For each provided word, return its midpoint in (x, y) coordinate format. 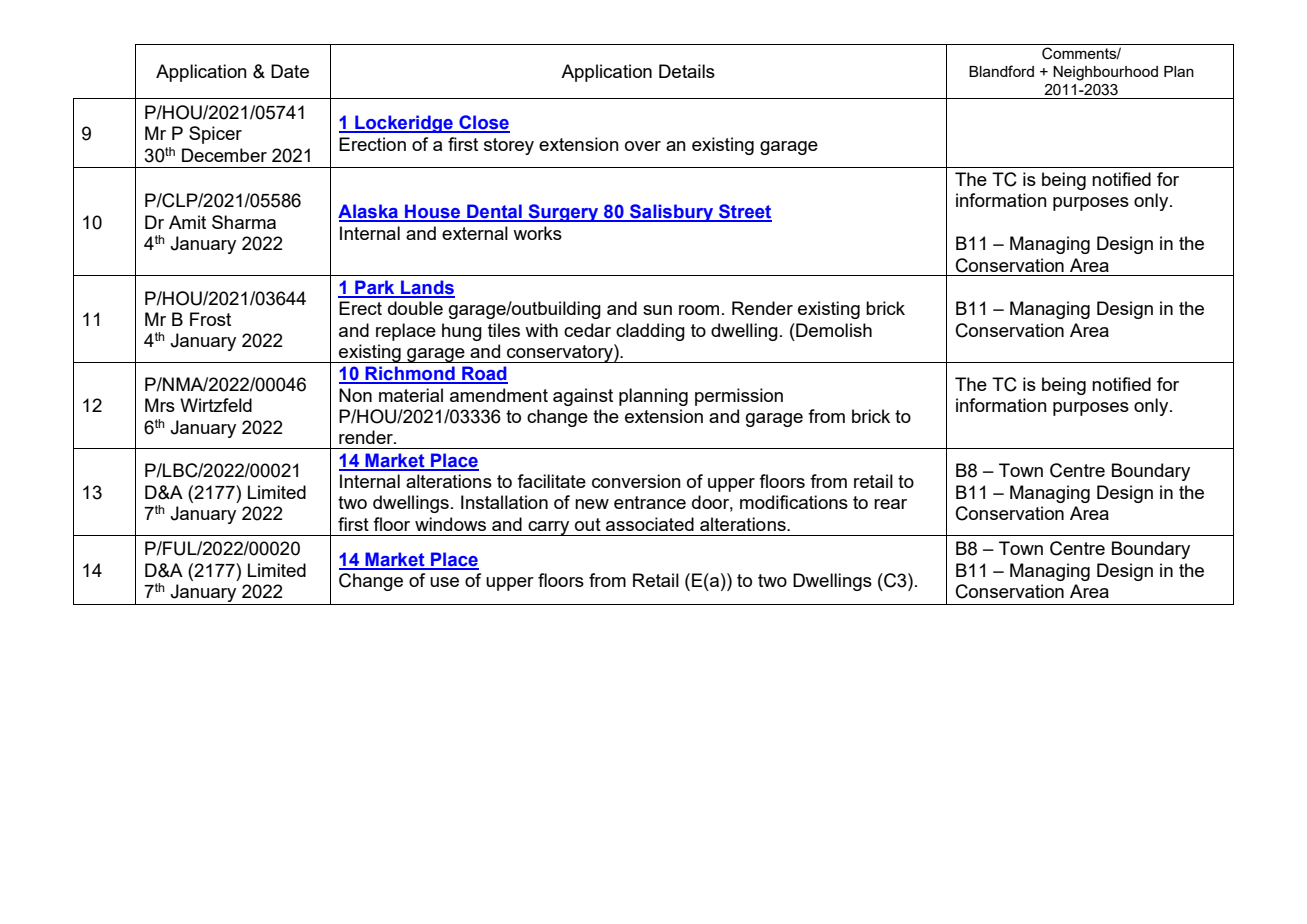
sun (657, 310)
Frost (210, 319)
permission (739, 397)
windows (450, 524)
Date (290, 71)
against (583, 397)
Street (744, 212)
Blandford (1001, 71)
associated (650, 524)
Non (355, 395)
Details (687, 71)
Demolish (833, 330)
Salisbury (672, 213)
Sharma (244, 222)
